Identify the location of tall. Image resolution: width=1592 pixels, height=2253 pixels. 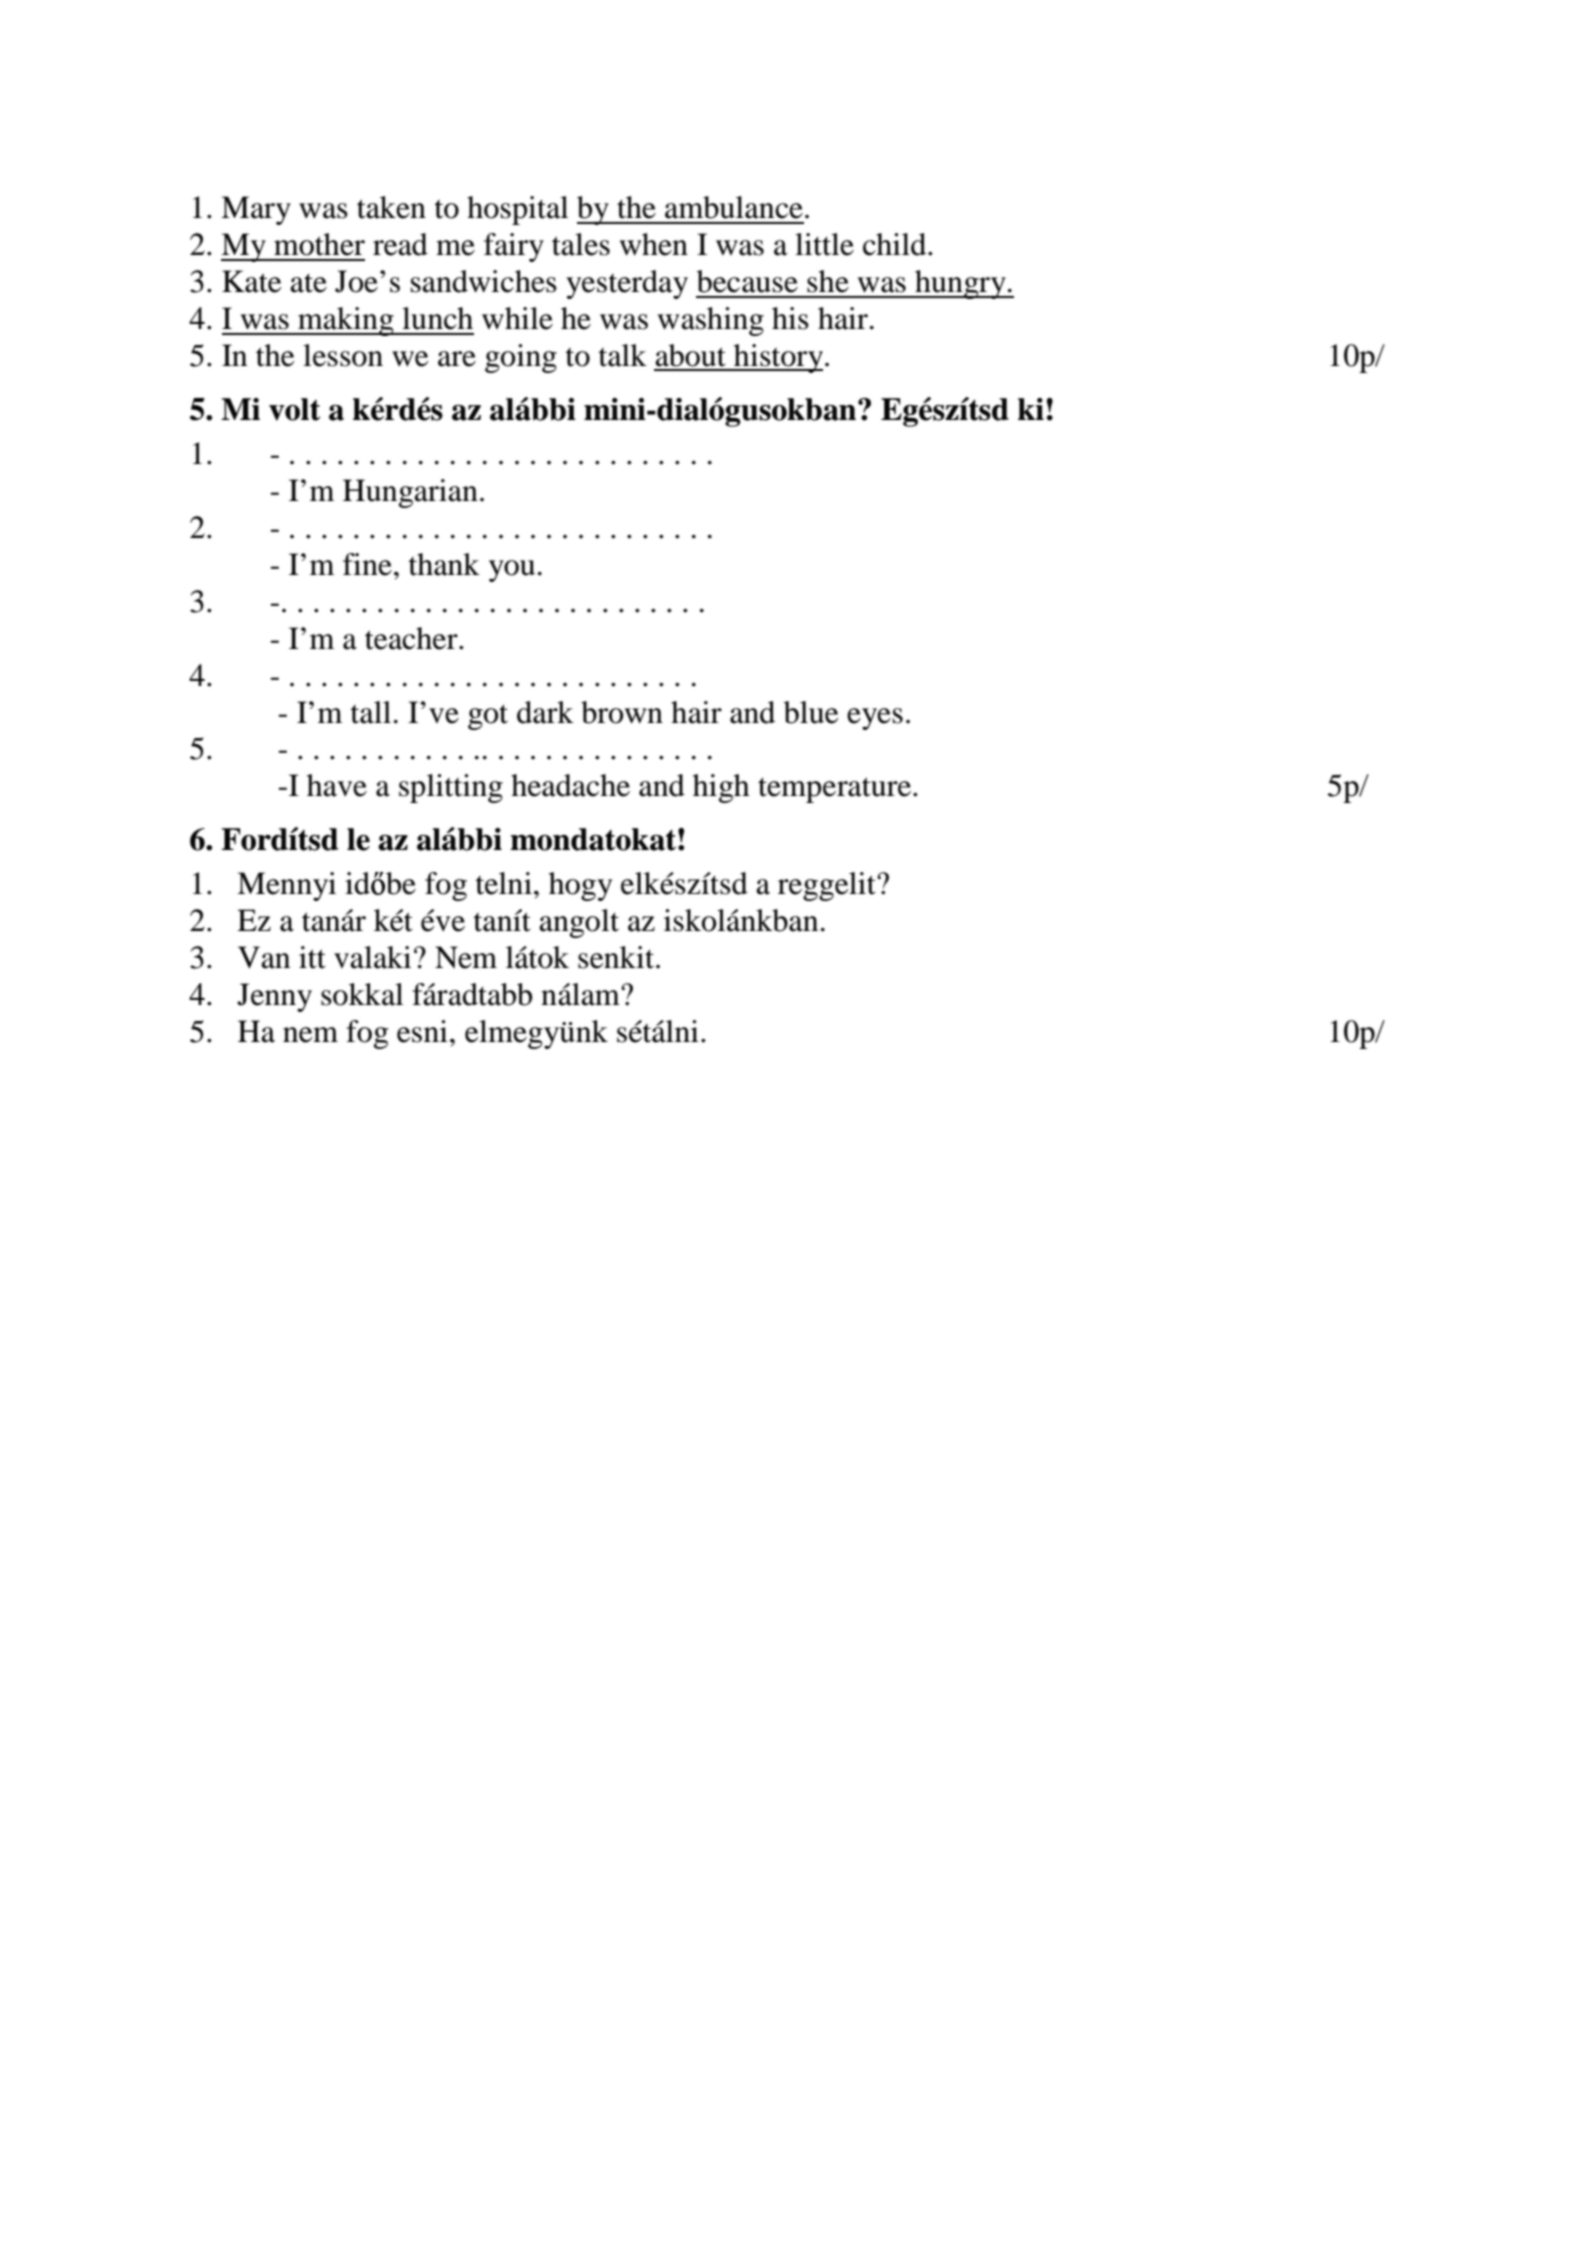
(371, 712).
